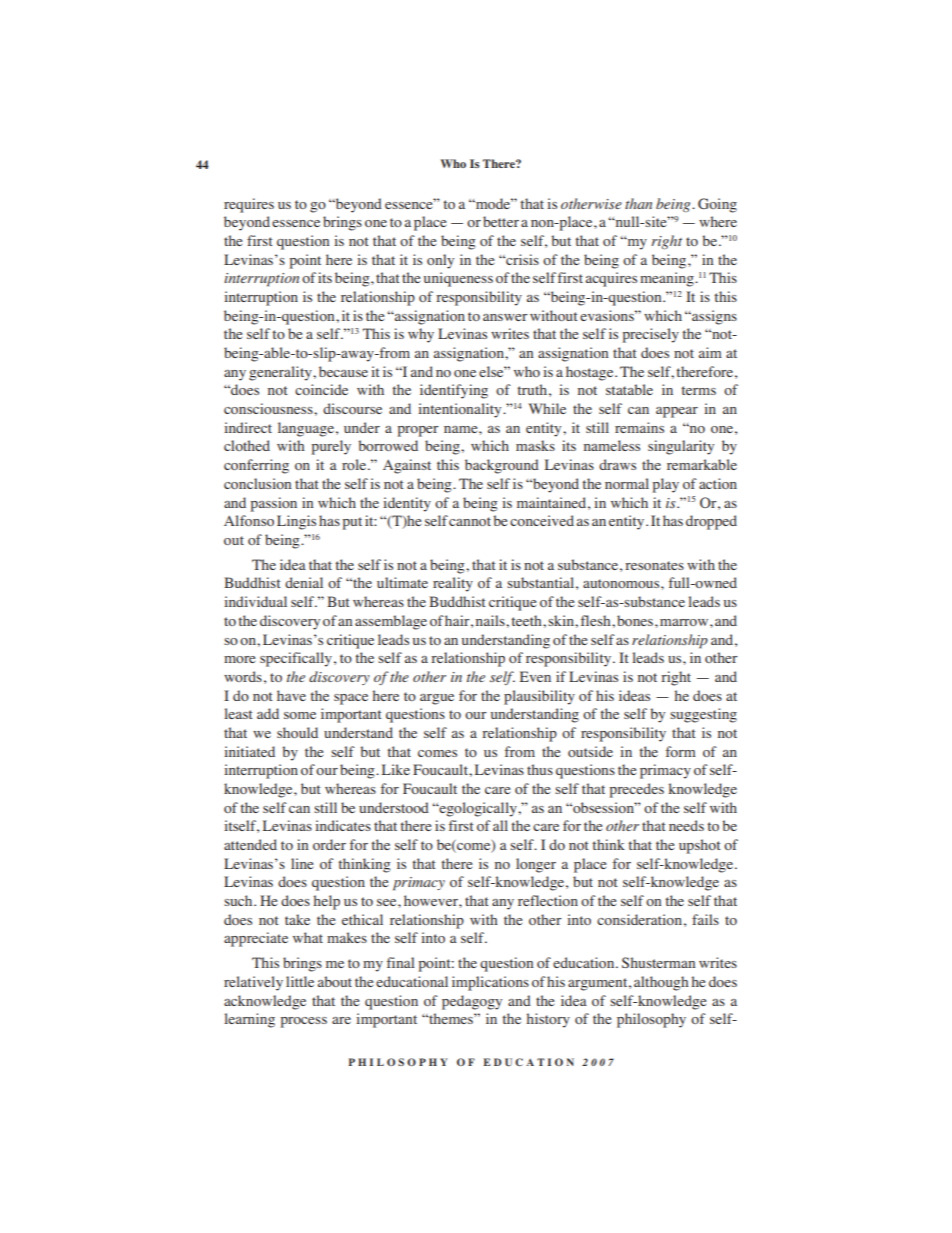 This image has height=1233, width=952. Describe the element at coordinates (343, 825) in the image. I see `indicates` at that location.
